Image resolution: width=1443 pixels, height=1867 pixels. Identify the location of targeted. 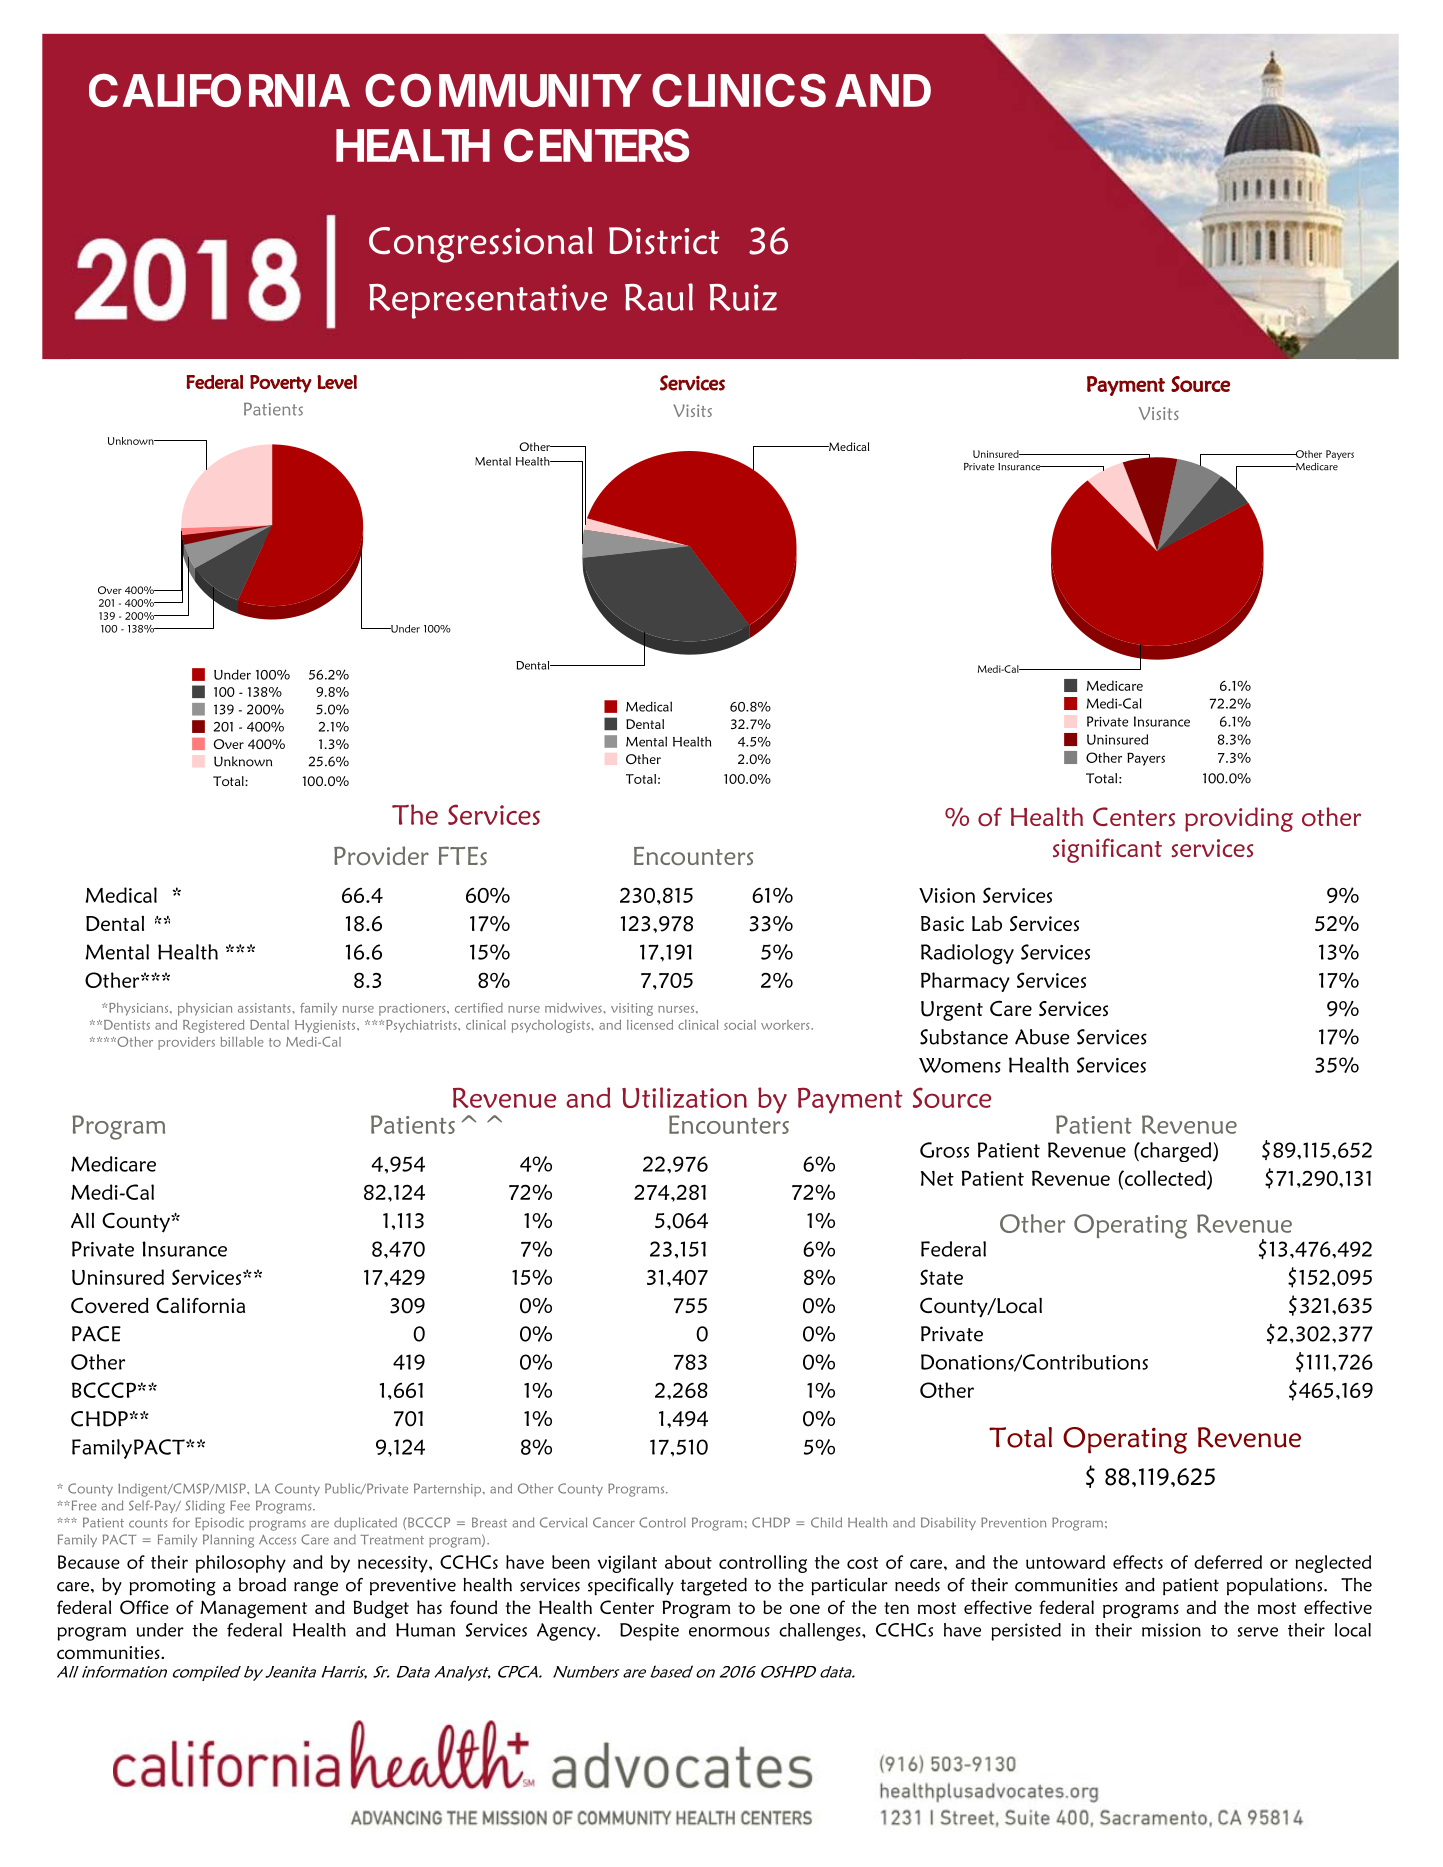
(713, 1586).
